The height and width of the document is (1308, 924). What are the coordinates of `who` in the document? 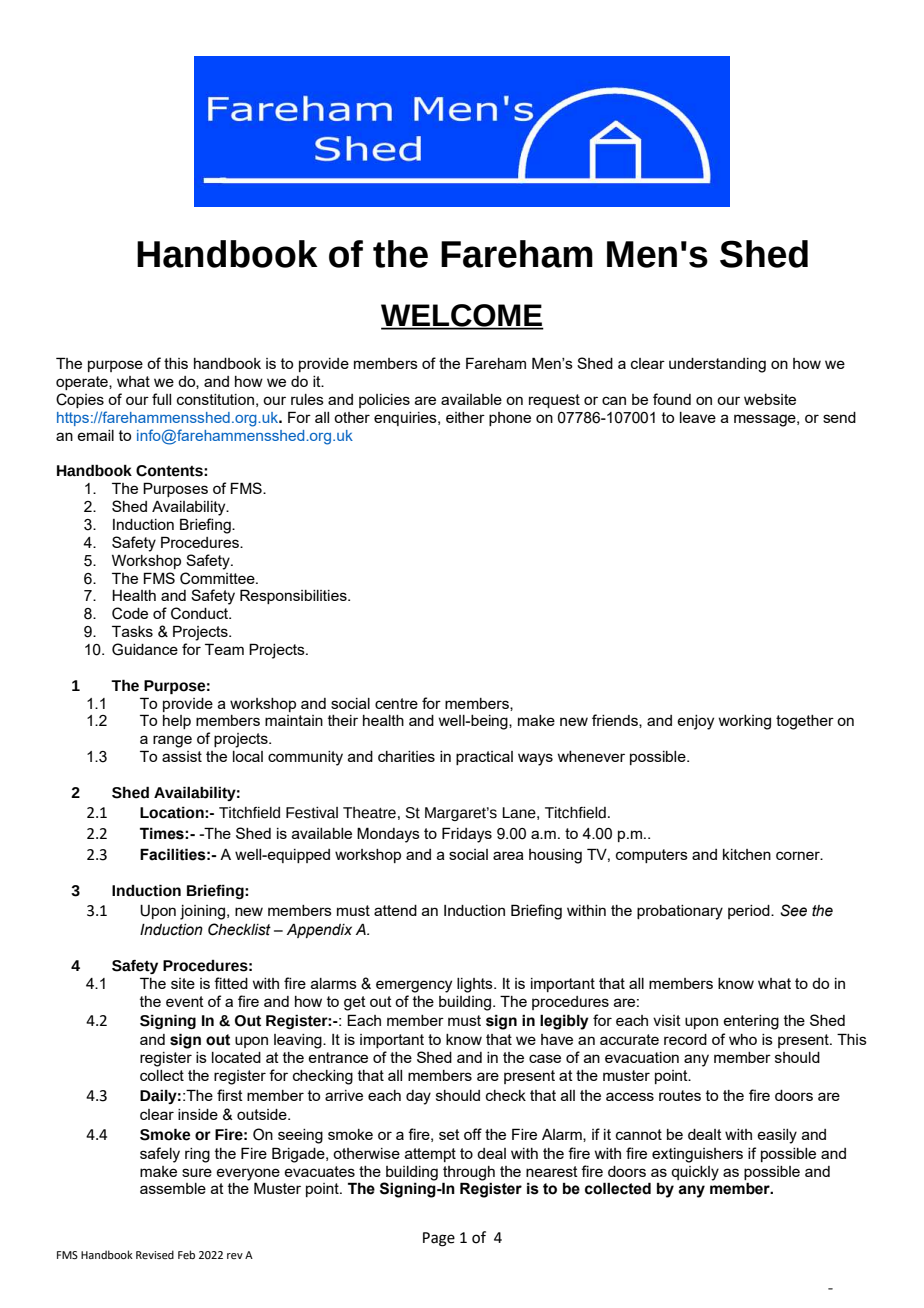 It's located at (743, 1039).
